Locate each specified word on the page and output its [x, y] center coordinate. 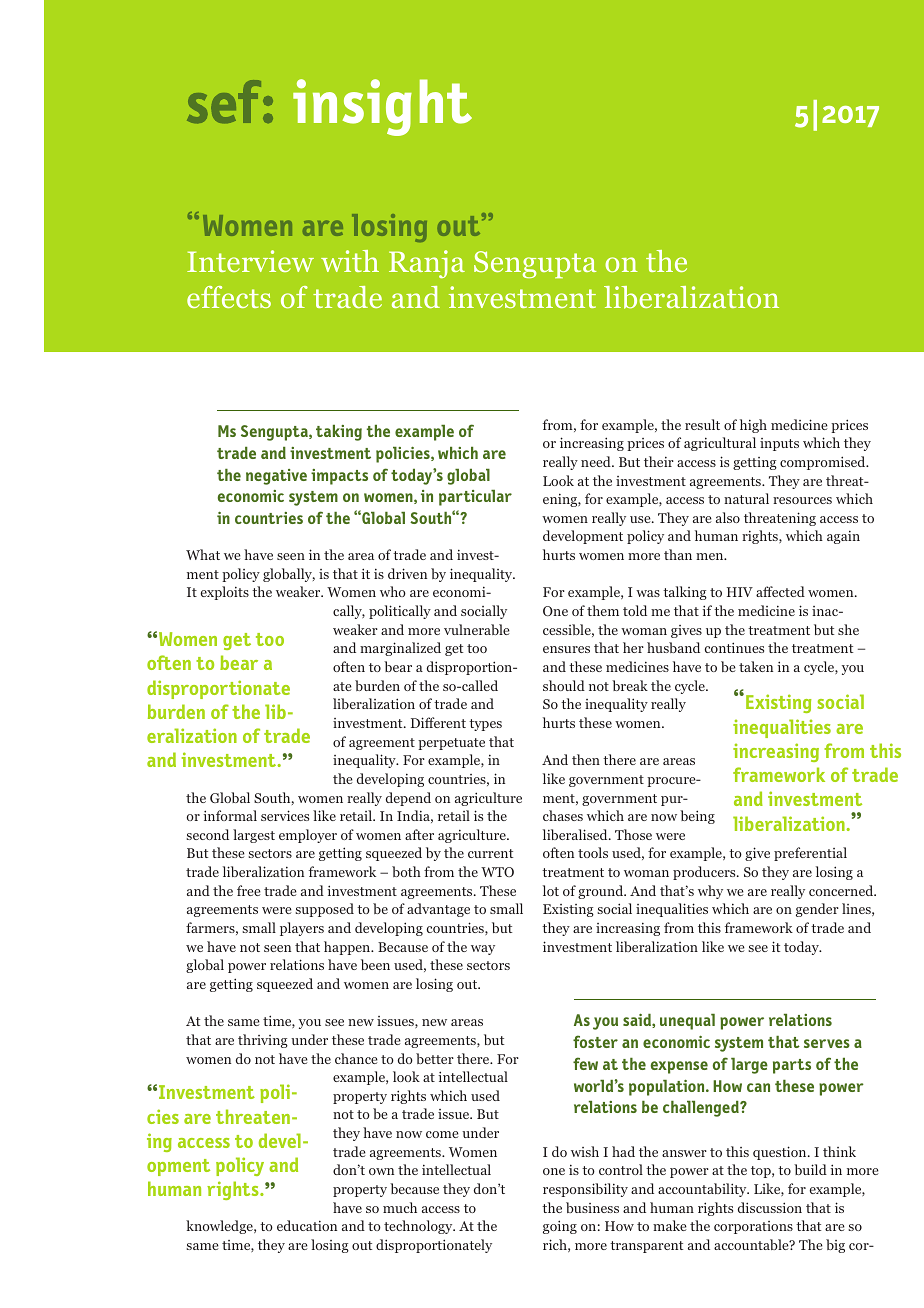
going [560, 1227]
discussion [770, 1207]
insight [382, 107]
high [753, 426]
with [350, 261]
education [307, 1225]
